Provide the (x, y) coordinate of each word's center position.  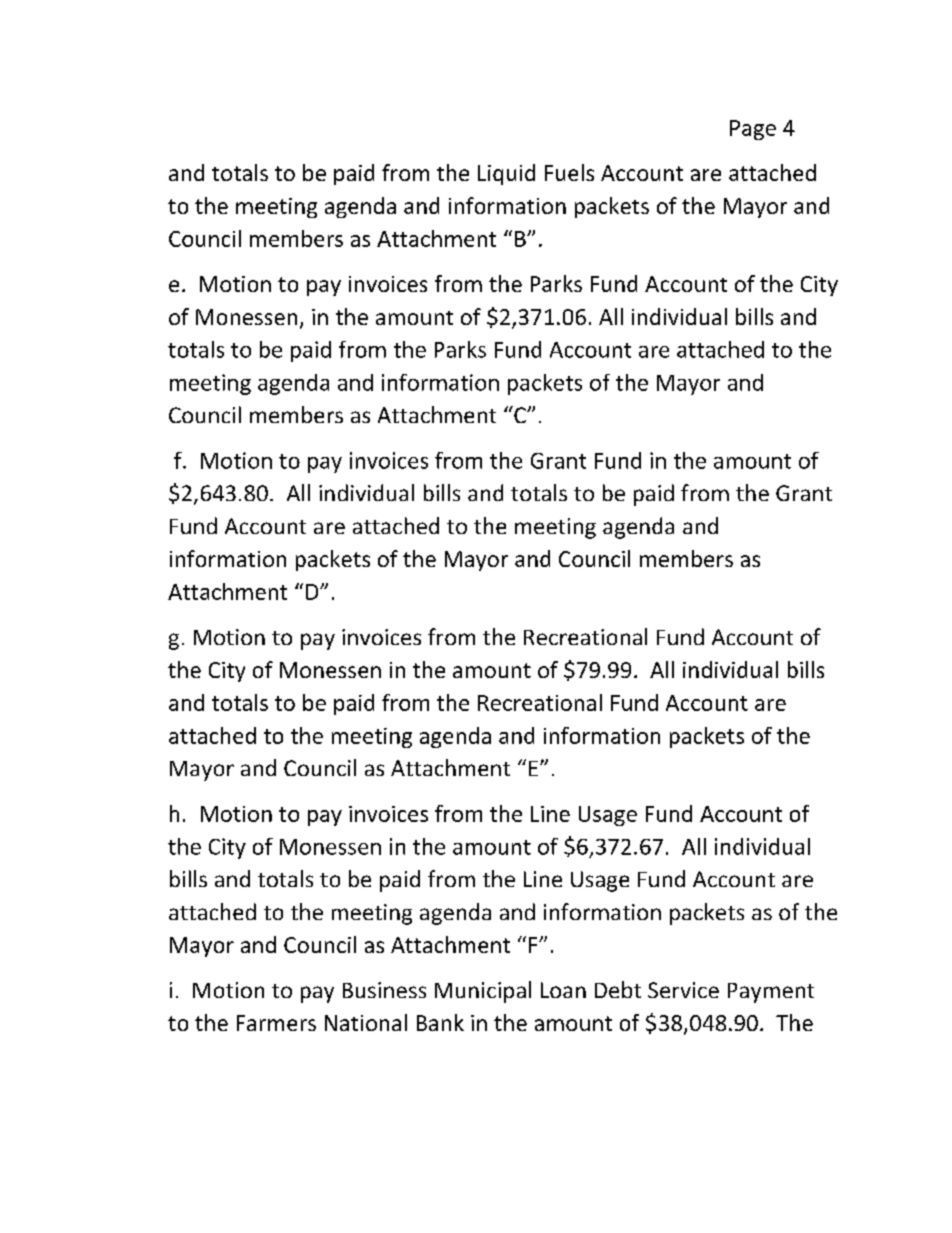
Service (683, 990)
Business (384, 990)
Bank (440, 1022)
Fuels (569, 172)
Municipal (483, 992)
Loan (563, 990)
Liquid (506, 174)
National (366, 1022)
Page (753, 130)
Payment (771, 993)
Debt (618, 989)
